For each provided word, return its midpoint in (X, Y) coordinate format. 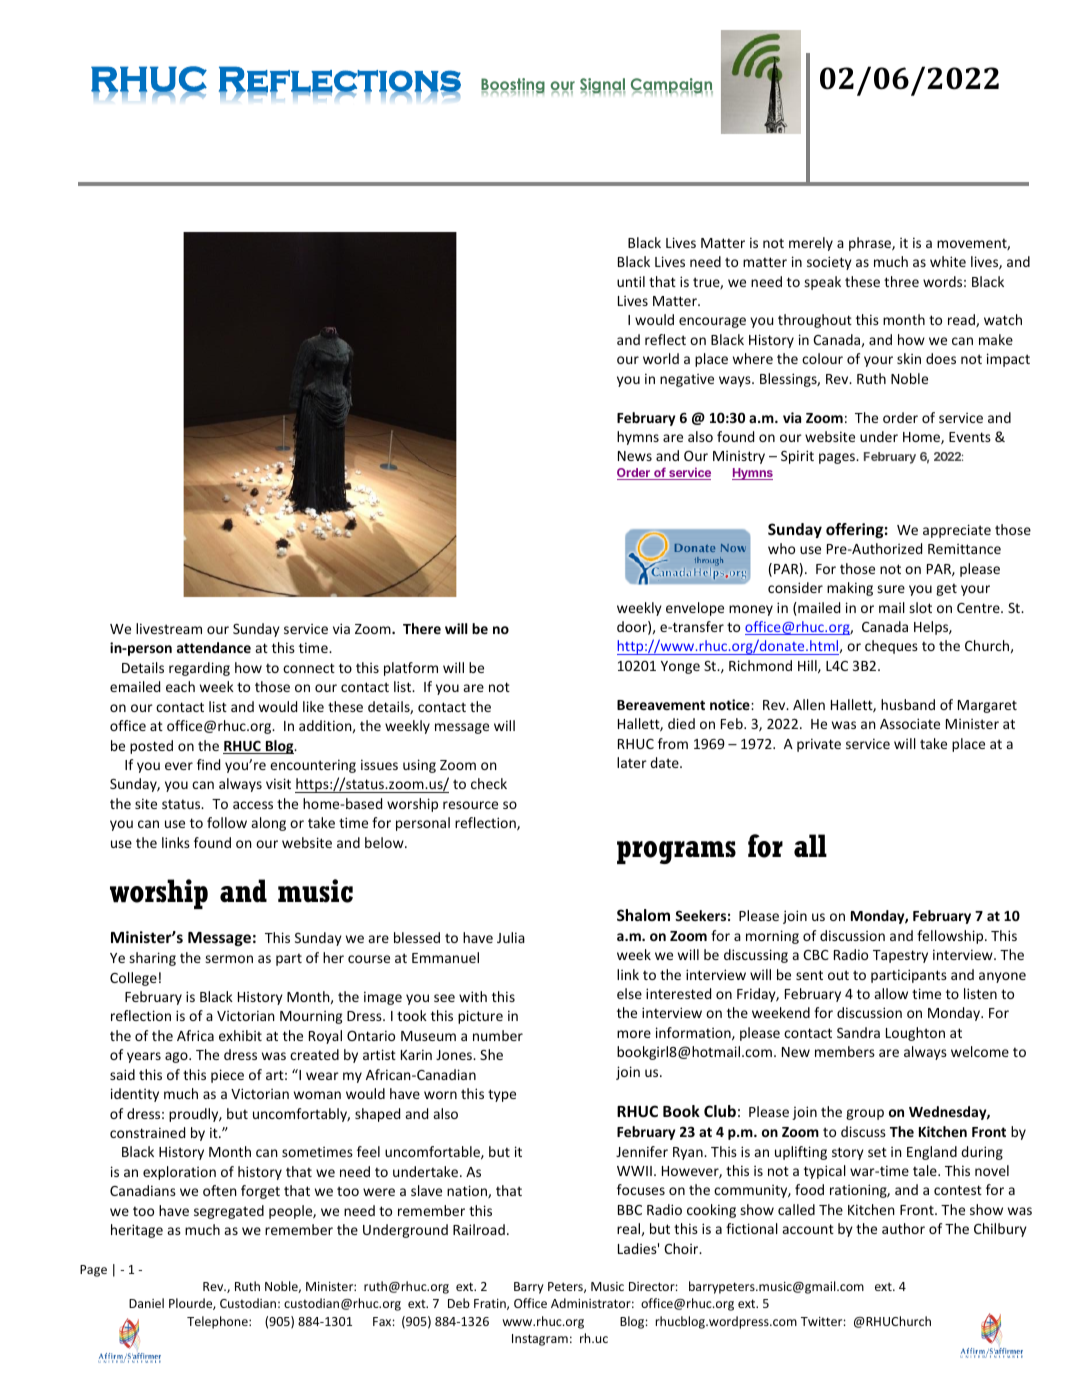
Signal (602, 86)
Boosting (513, 86)
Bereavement (661, 705)
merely (811, 244)
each (180, 686)
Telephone (218, 1322)
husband (908, 704)
